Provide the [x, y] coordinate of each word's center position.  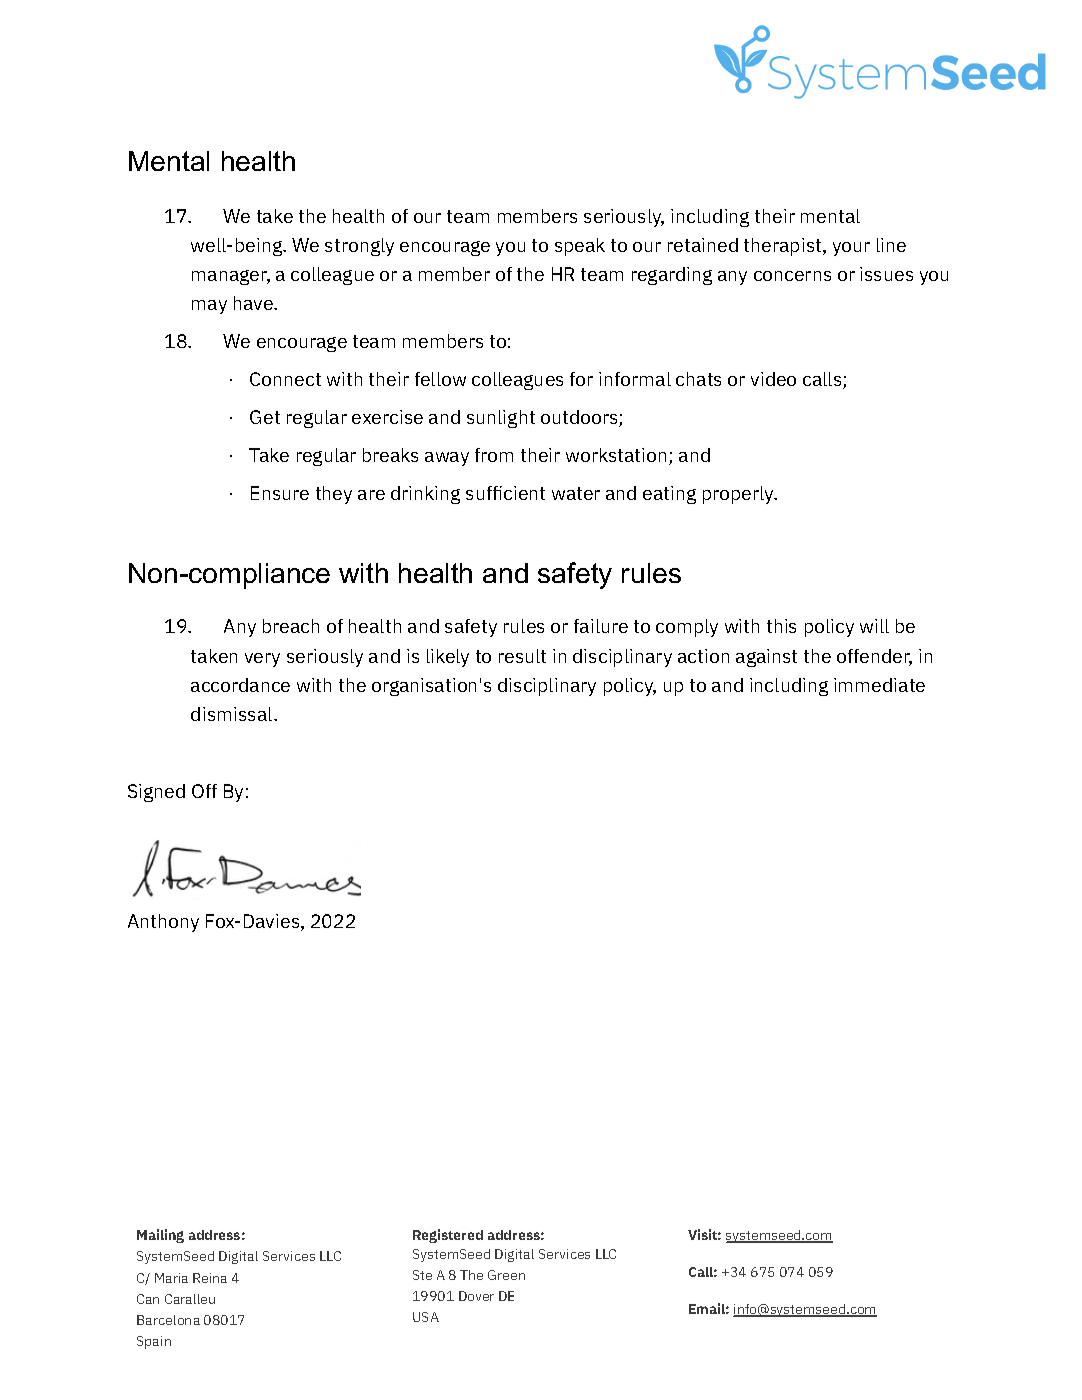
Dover [476, 1296]
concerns [792, 276]
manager [231, 277]
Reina [210, 1278]
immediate [879, 685]
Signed [156, 793]
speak [580, 247]
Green [506, 1275]
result [522, 656]
